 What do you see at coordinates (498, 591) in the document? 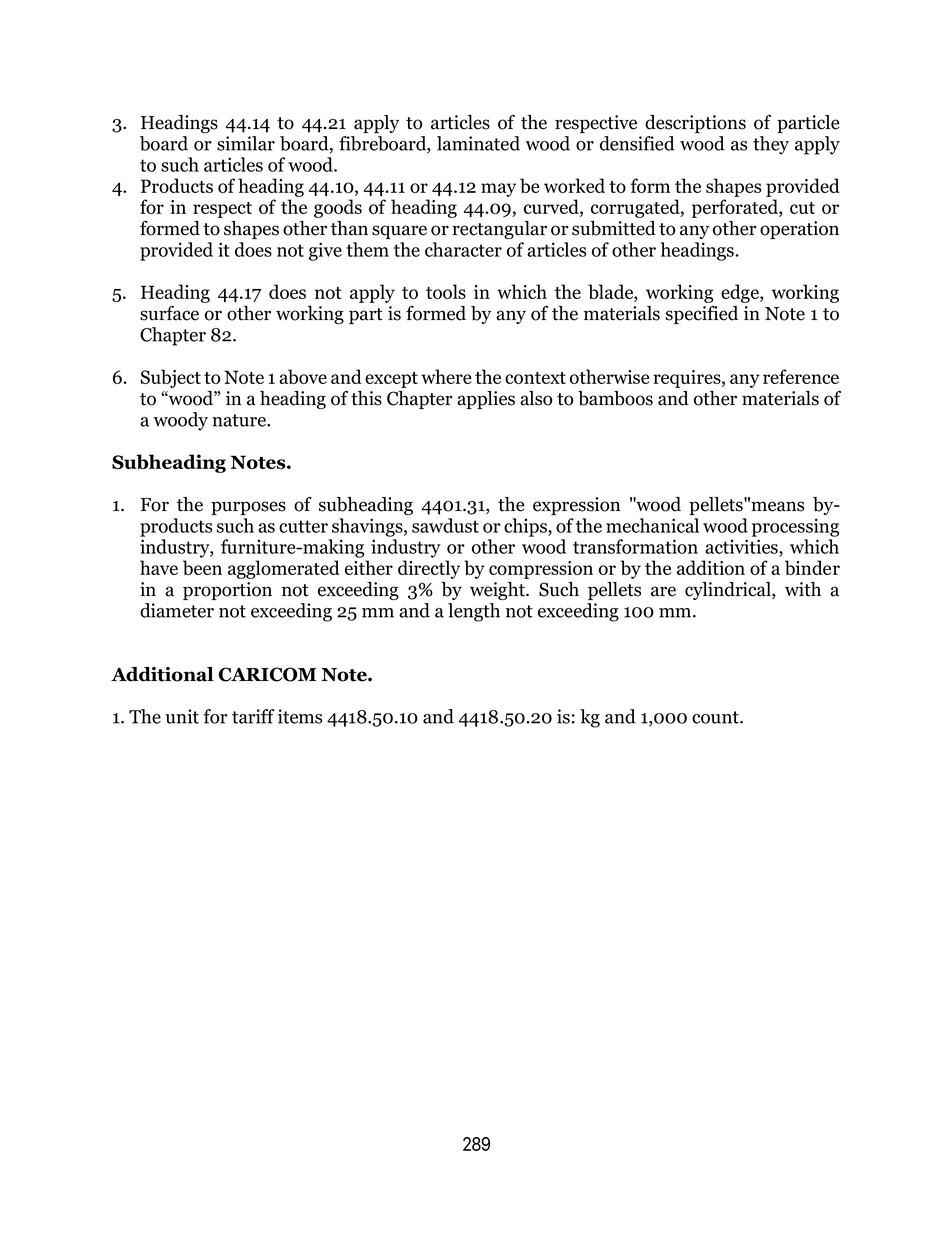
I see `weight` at bounding box center [498, 591].
